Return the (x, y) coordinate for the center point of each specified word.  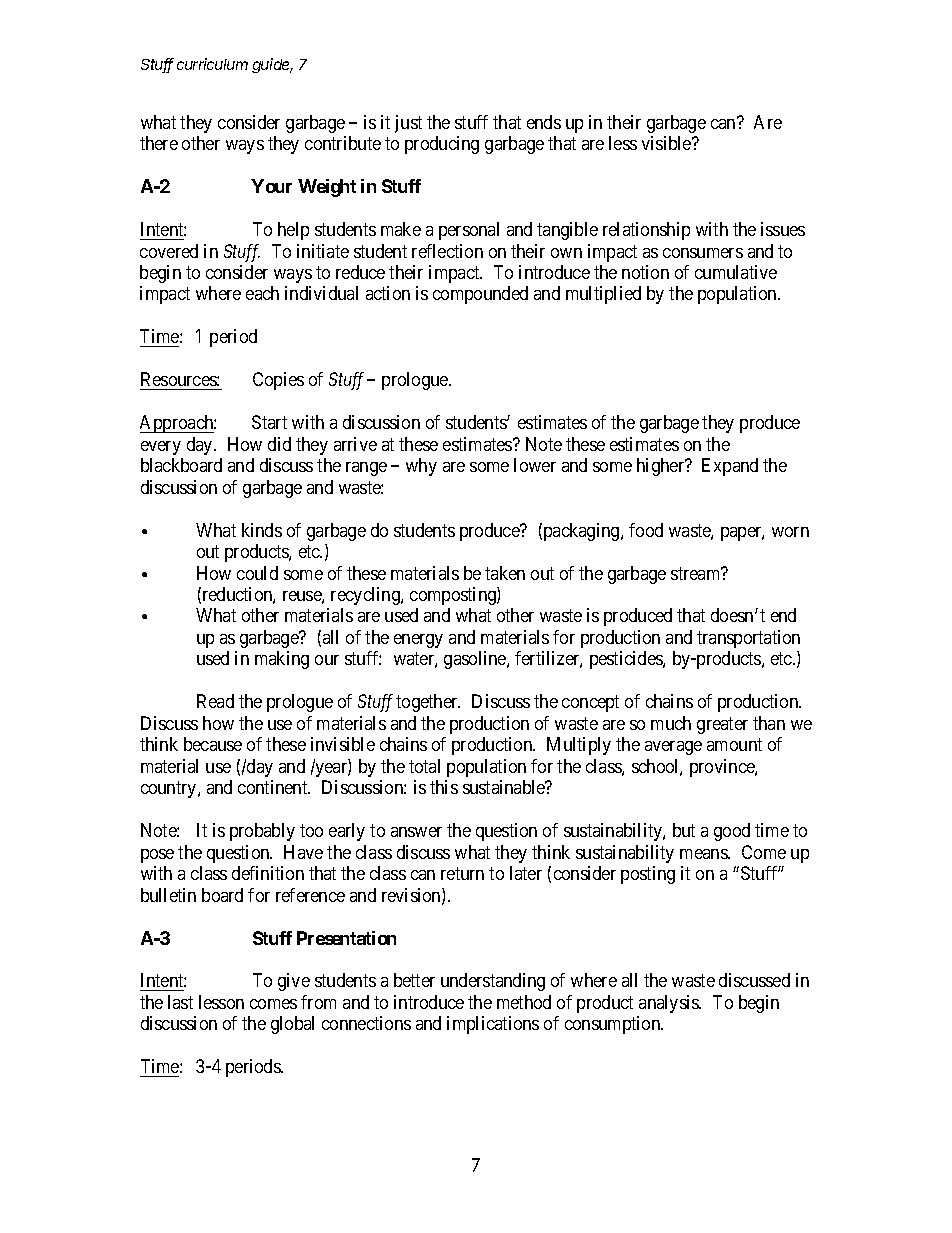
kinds (262, 530)
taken (505, 573)
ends (544, 122)
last (180, 1002)
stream (697, 573)
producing (442, 145)
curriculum (212, 64)
